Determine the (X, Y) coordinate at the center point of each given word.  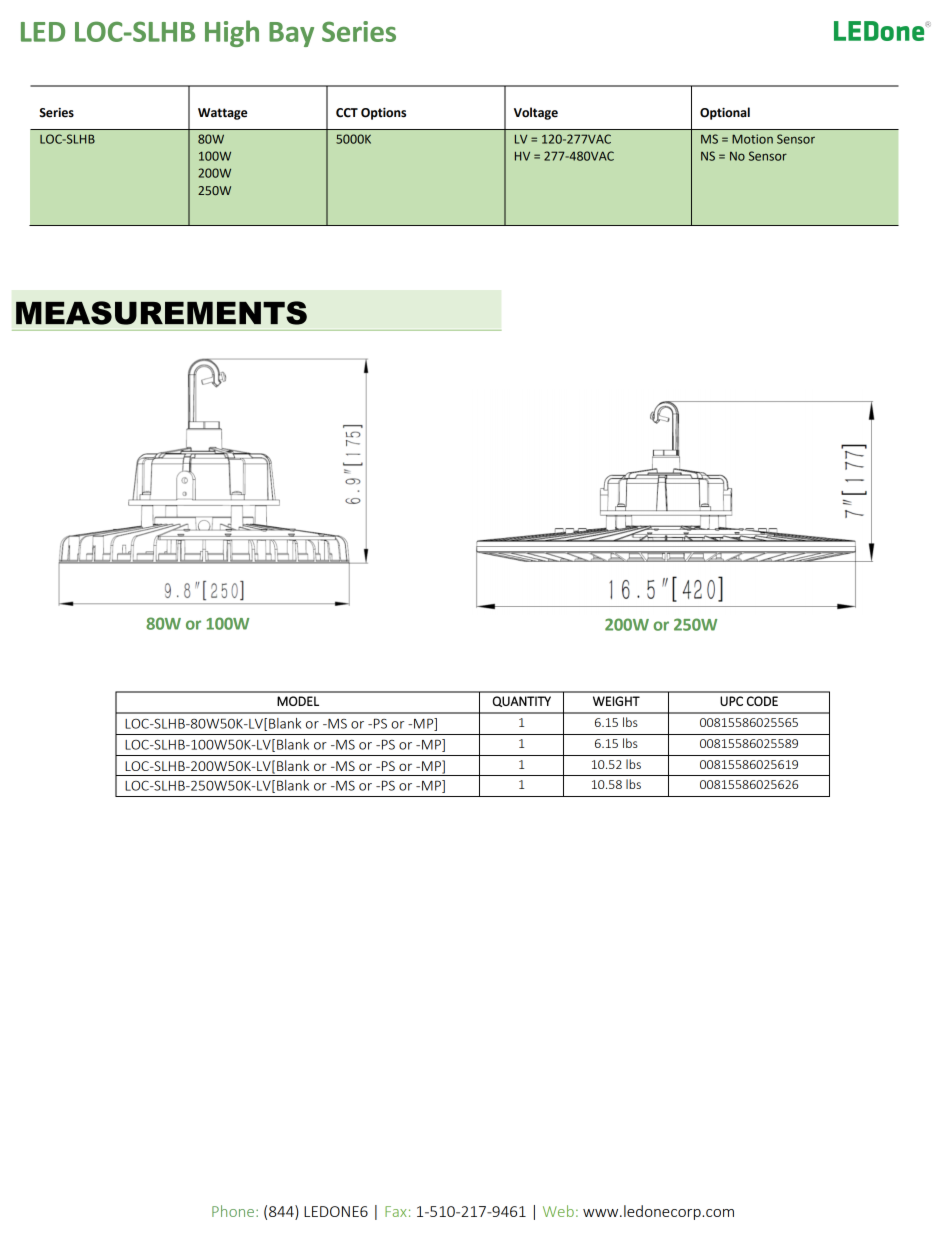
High (232, 33)
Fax (396, 1211)
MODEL (298, 701)
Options (383, 114)
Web (558, 1211)
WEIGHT (616, 701)
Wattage (222, 114)
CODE (762, 701)
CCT (347, 113)
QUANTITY (522, 701)
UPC (731, 701)
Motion (752, 139)
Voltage (536, 113)
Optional (725, 113)
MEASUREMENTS (161, 313)
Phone (233, 1211)
